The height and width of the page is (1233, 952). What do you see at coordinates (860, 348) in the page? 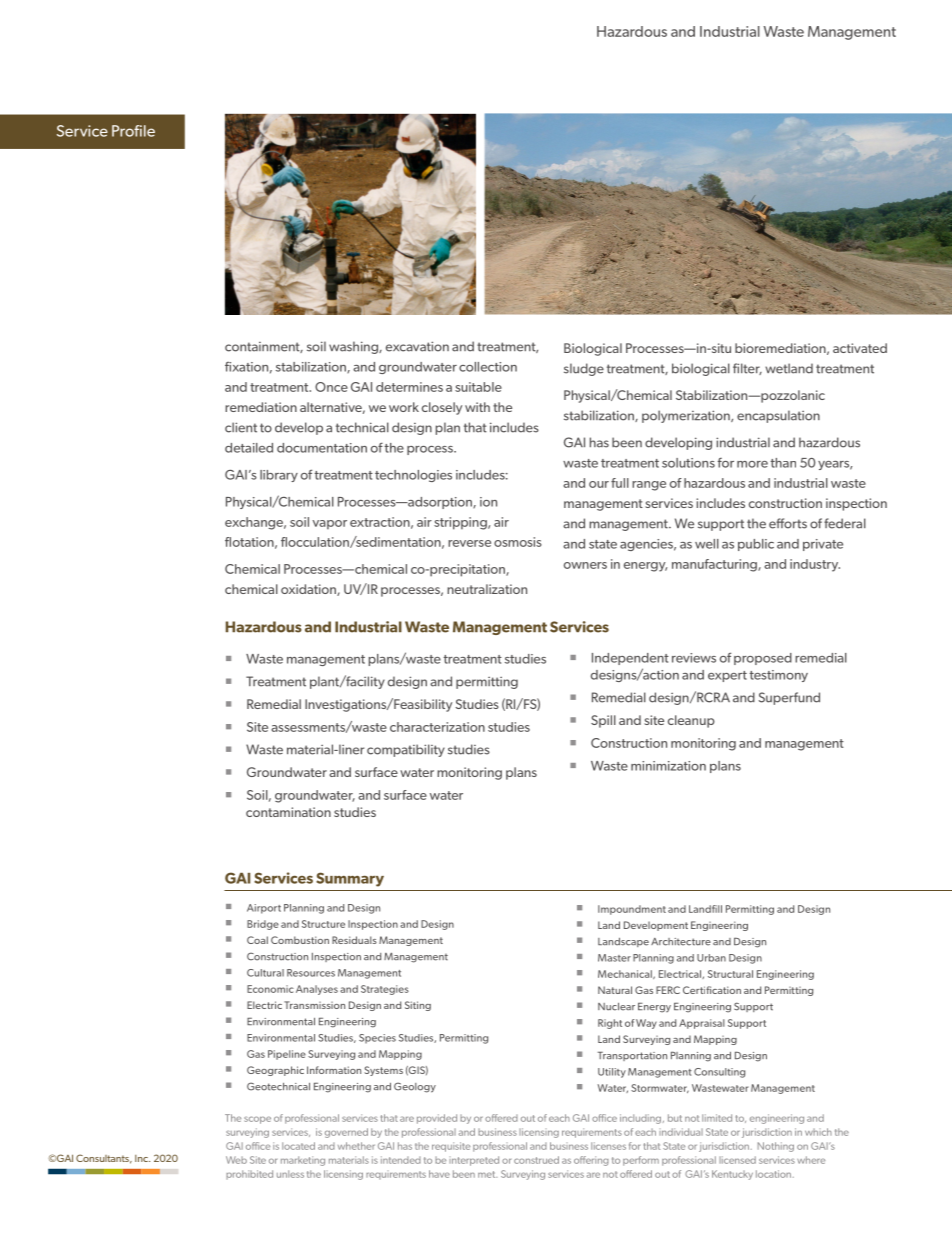
I see `activated` at bounding box center [860, 348].
